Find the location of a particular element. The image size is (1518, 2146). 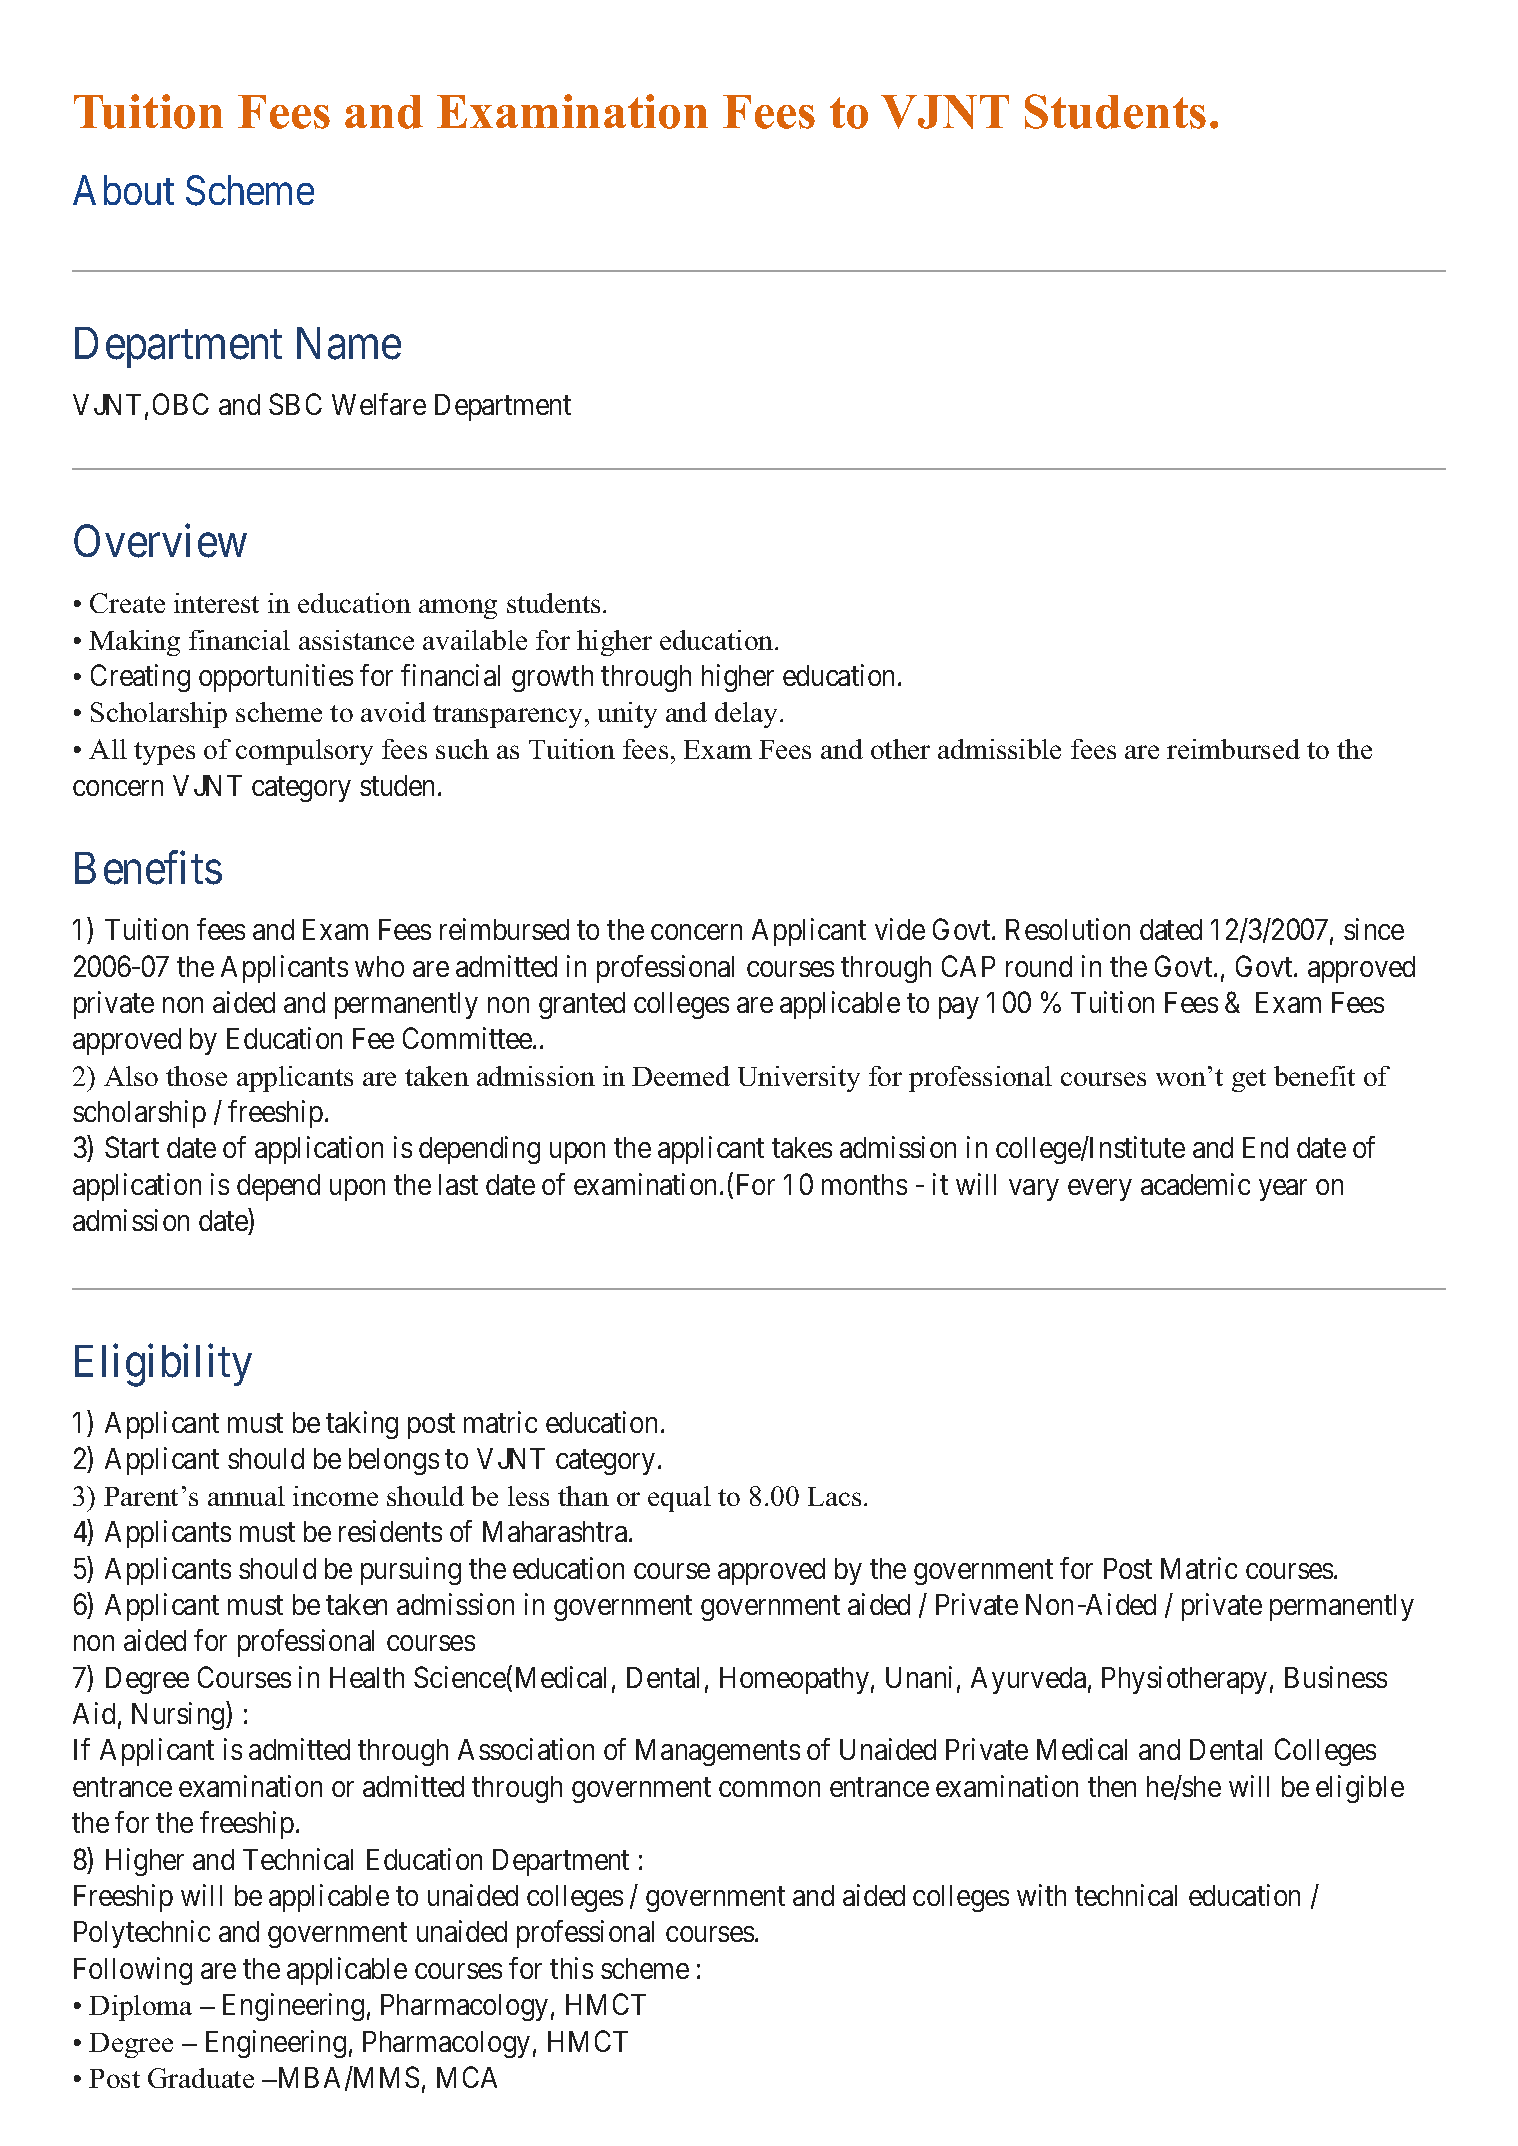

delay is located at coordinates (748, 715).
